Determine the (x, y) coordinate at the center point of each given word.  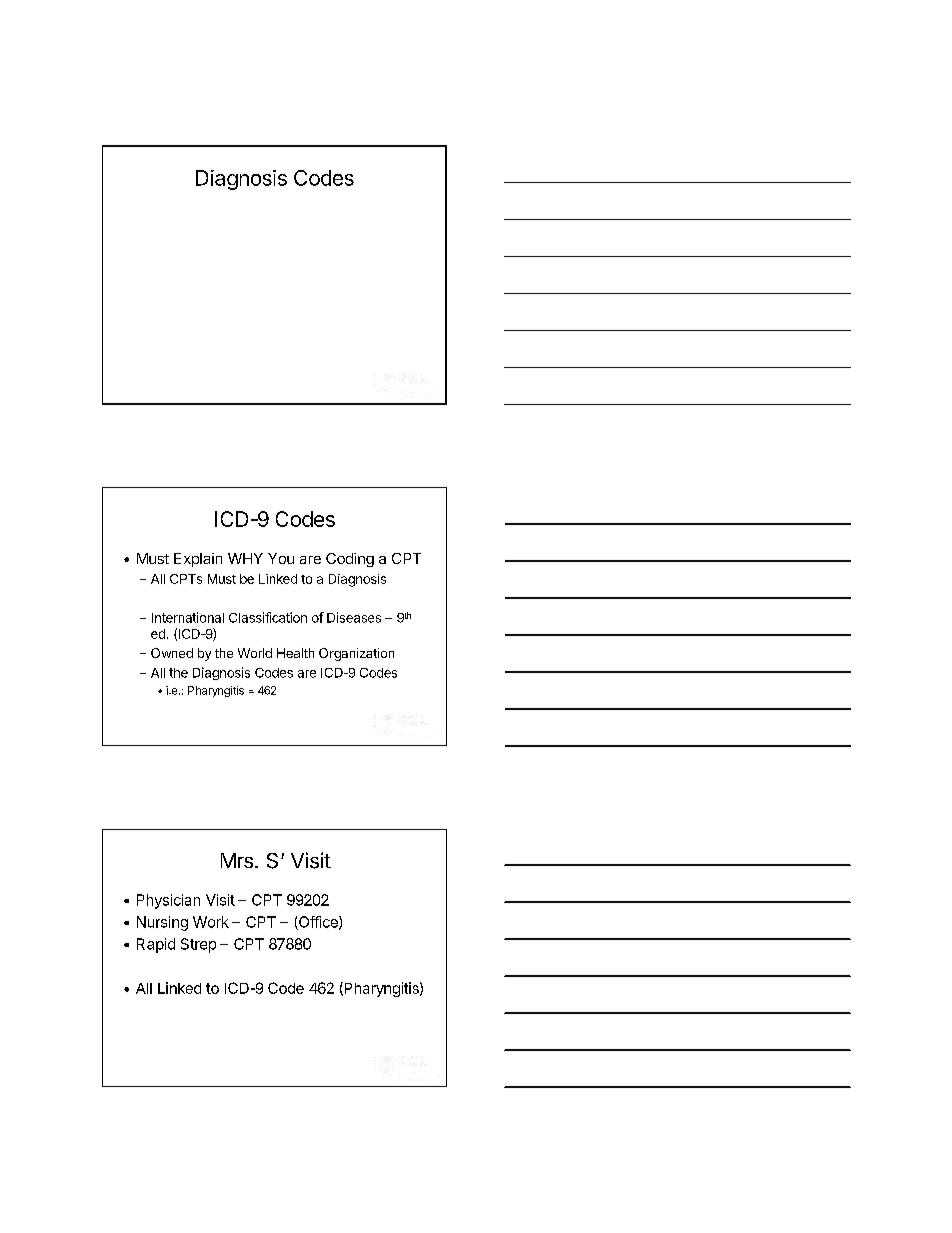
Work (211, 922)
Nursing (162, 923)
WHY (245, 558)
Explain (198, 560)
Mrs (238, 860)
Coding (350, 560)
